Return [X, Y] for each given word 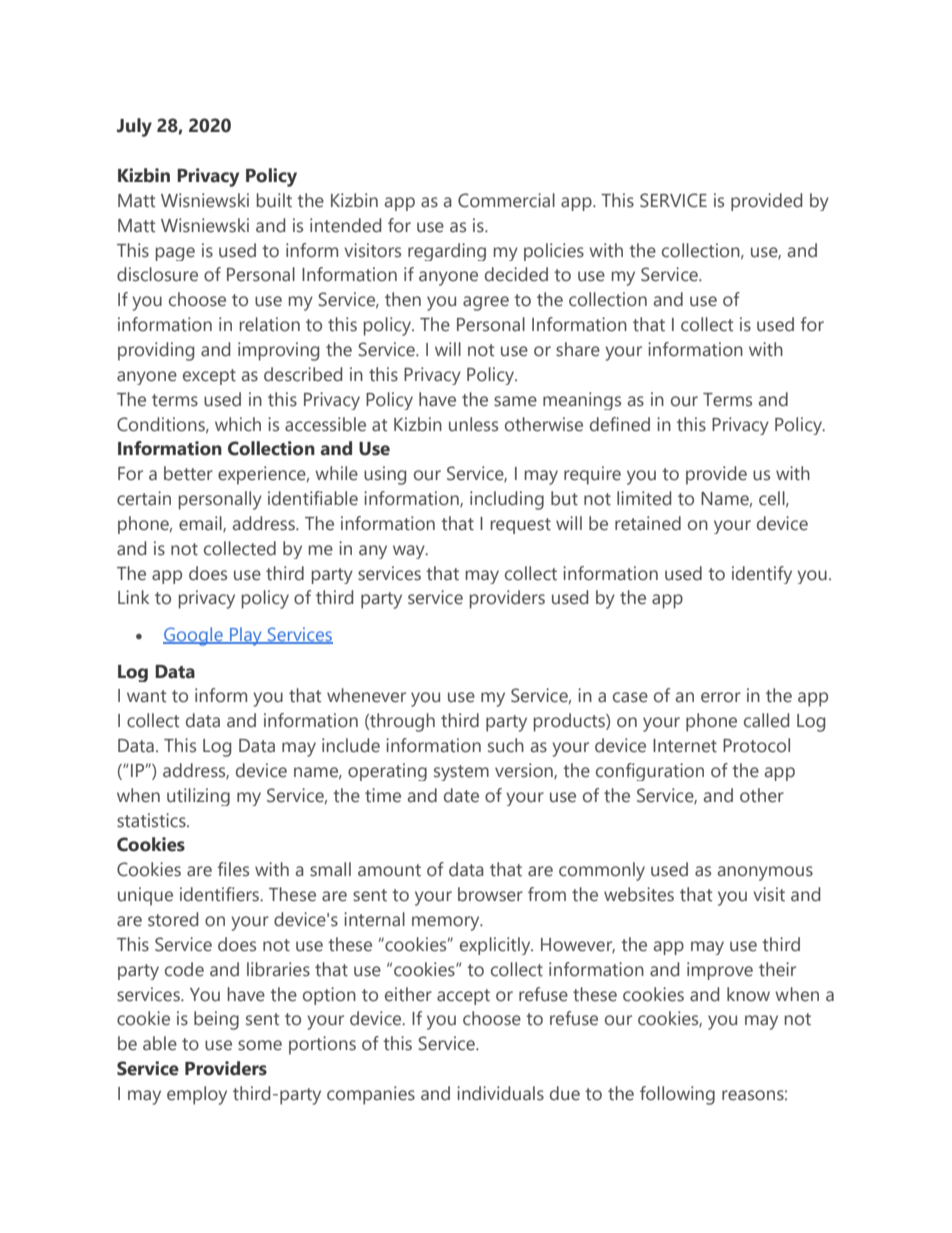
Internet [685, 746]
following [677, 1095]
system [461, 773]
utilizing [198, 797]
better [188, 473]
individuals [500, 1093]
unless [473, 424]
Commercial [506, 200]
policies [554, 252]
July [134, 127]
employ [197, 1095]
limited [644, 498]
